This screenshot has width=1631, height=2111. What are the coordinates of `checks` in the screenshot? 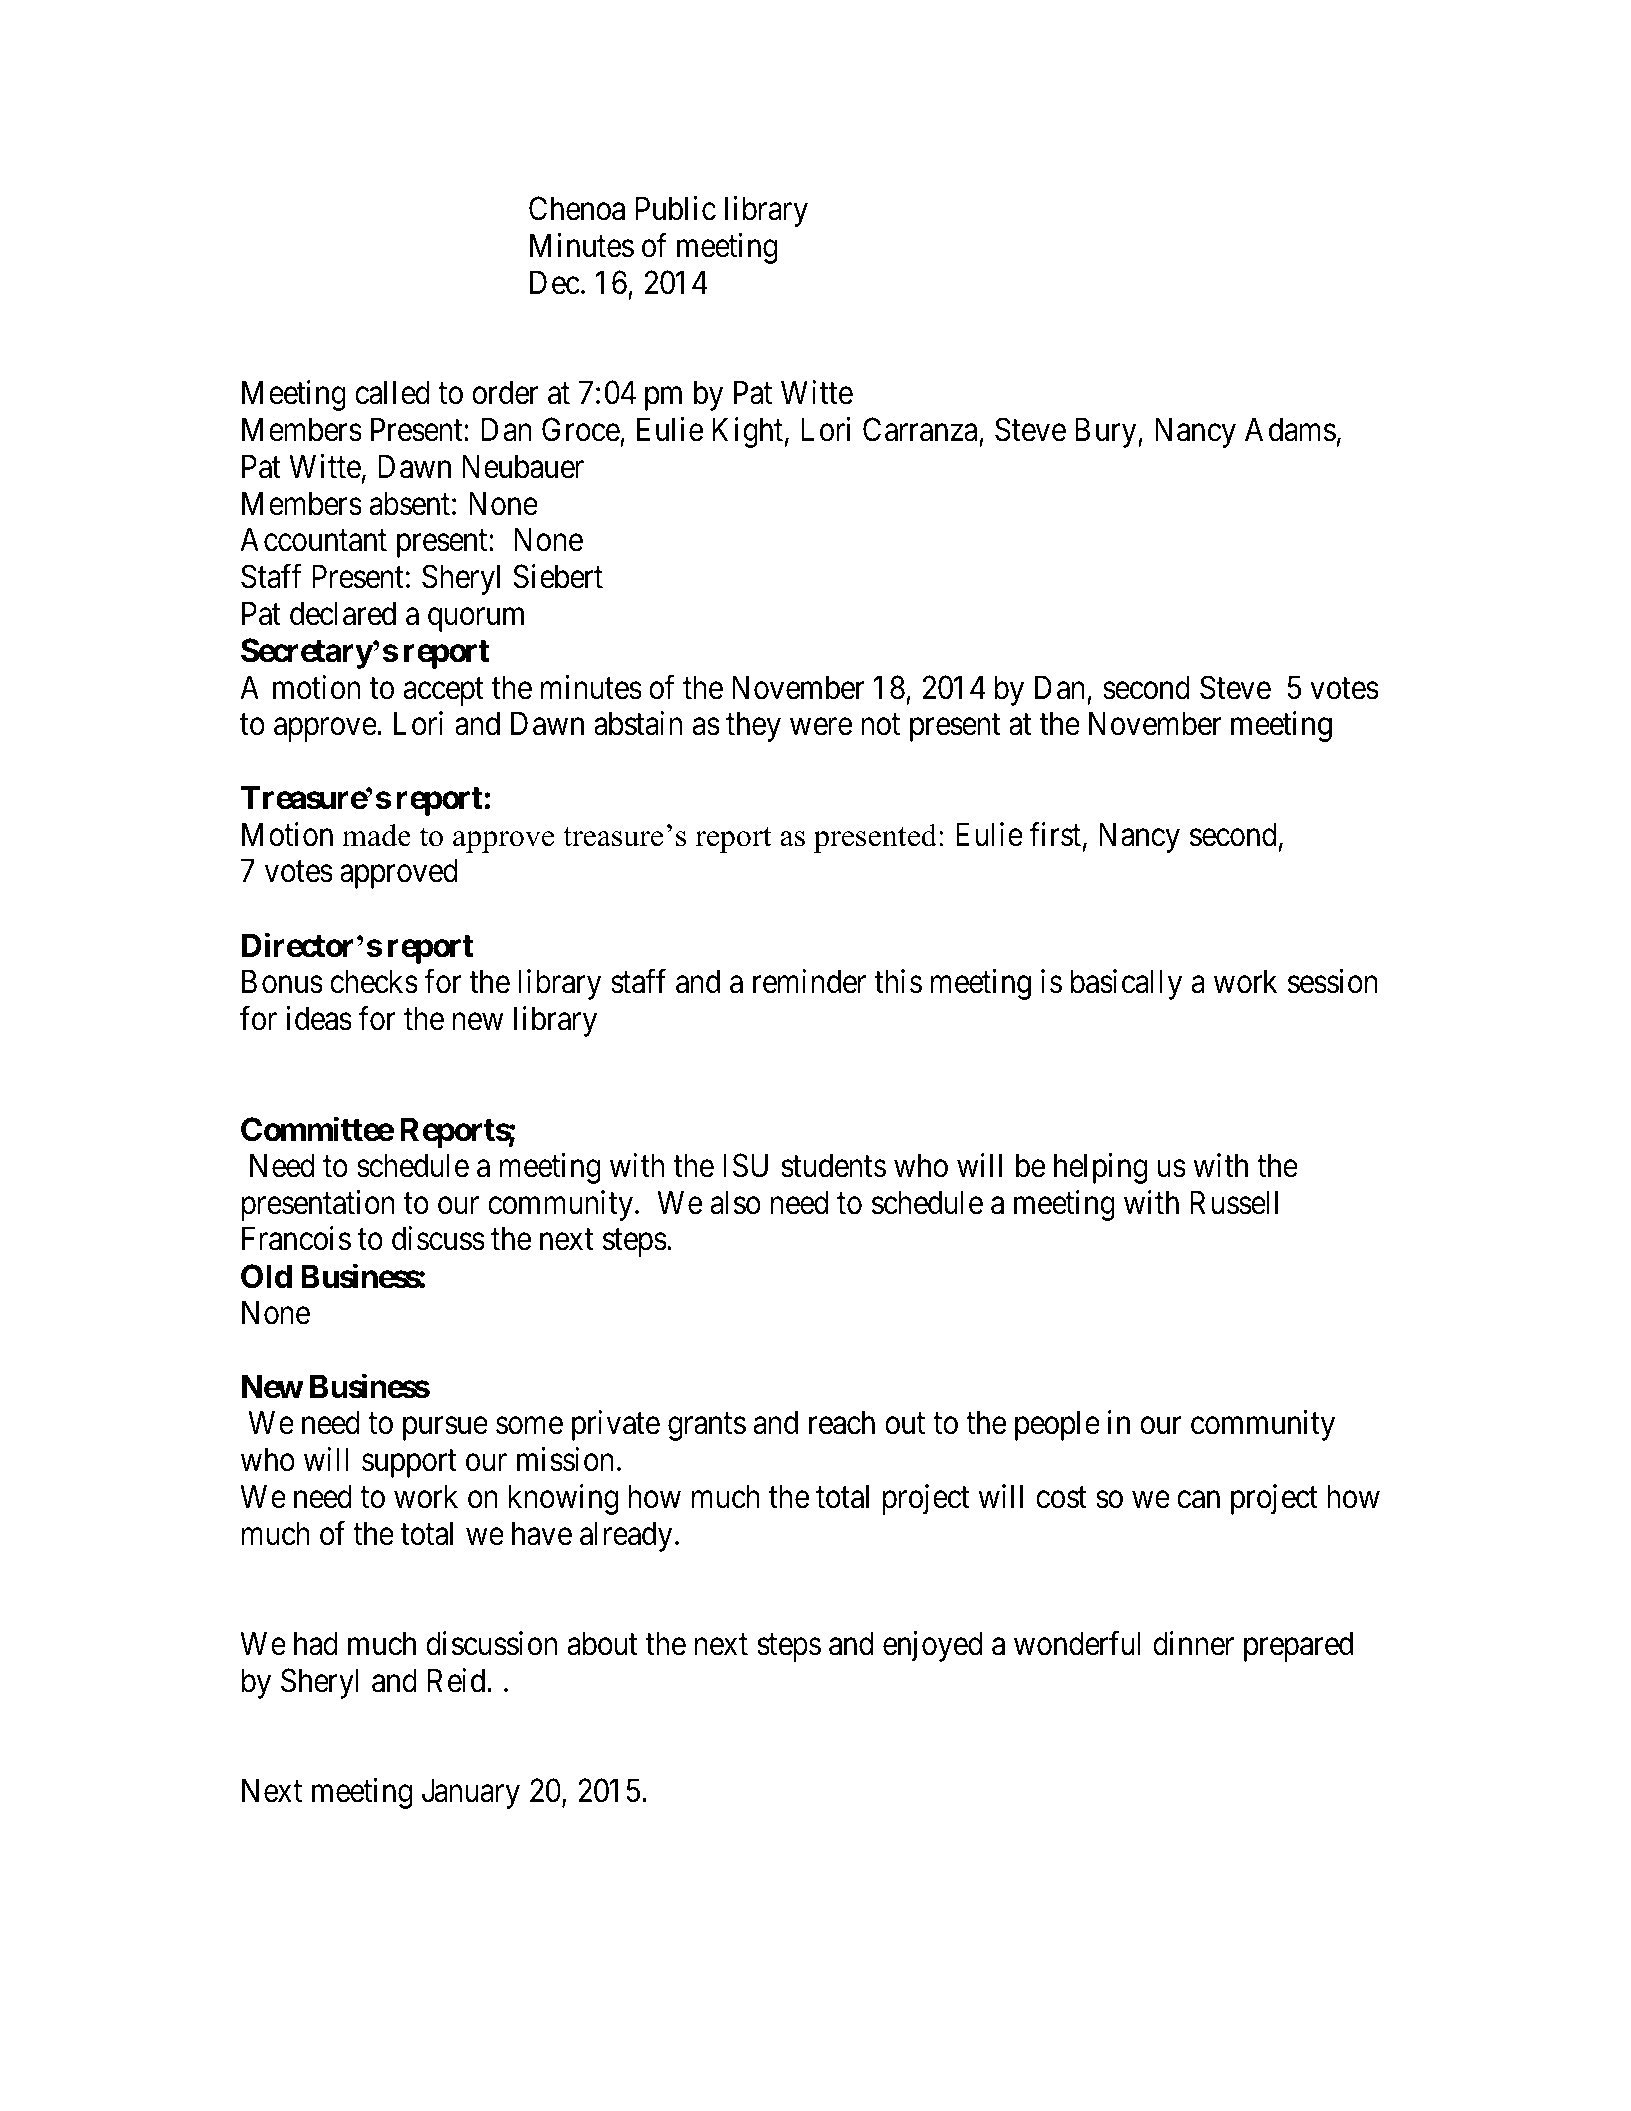 It's located at (374, 981).
